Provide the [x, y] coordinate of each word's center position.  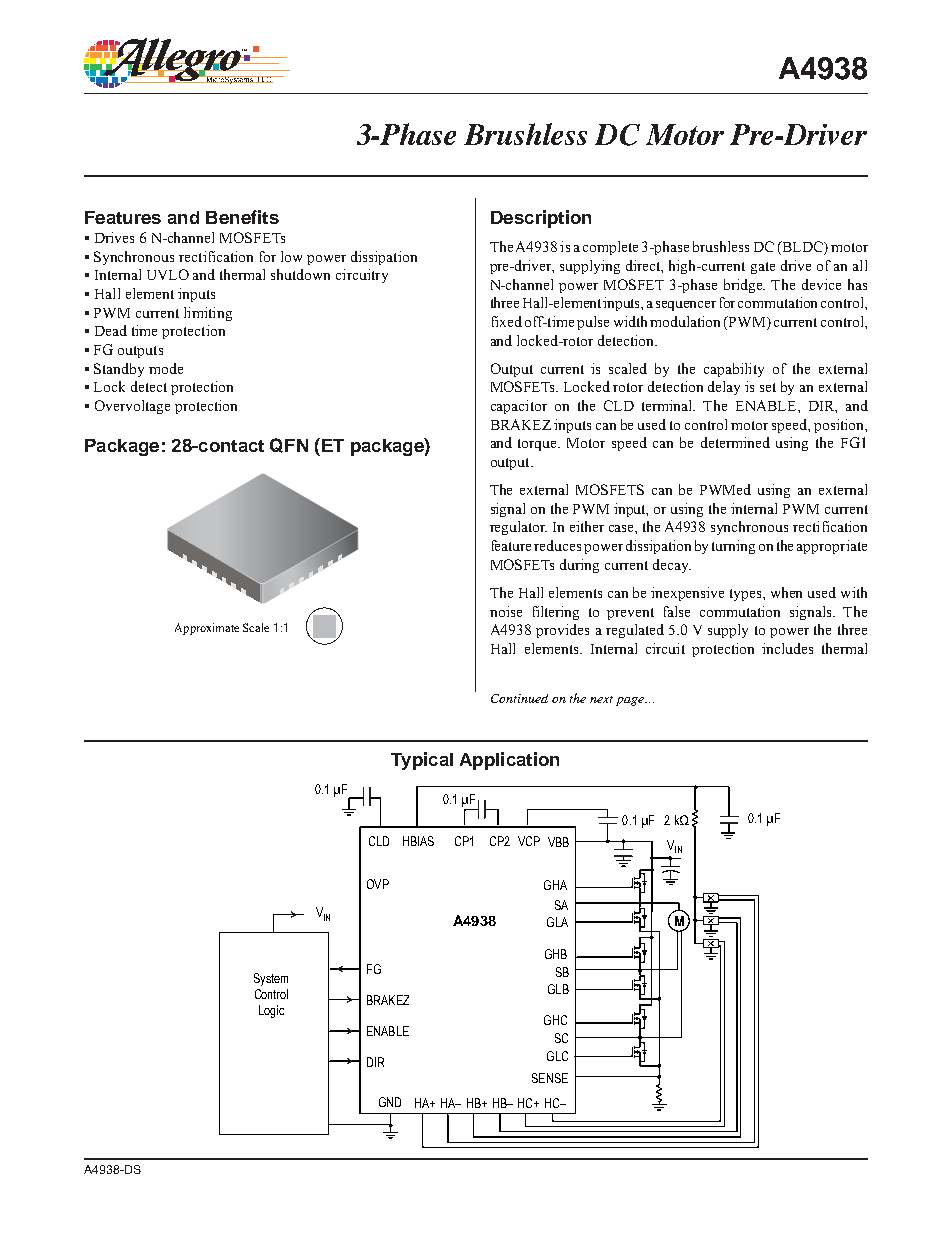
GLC [557, 1056]
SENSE [550, 1078]
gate [763, 268]
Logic [271, 1011]
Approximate [207, 629]
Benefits [242, 217]
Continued [519, 698]
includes [787, 648]
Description [541, 219]
